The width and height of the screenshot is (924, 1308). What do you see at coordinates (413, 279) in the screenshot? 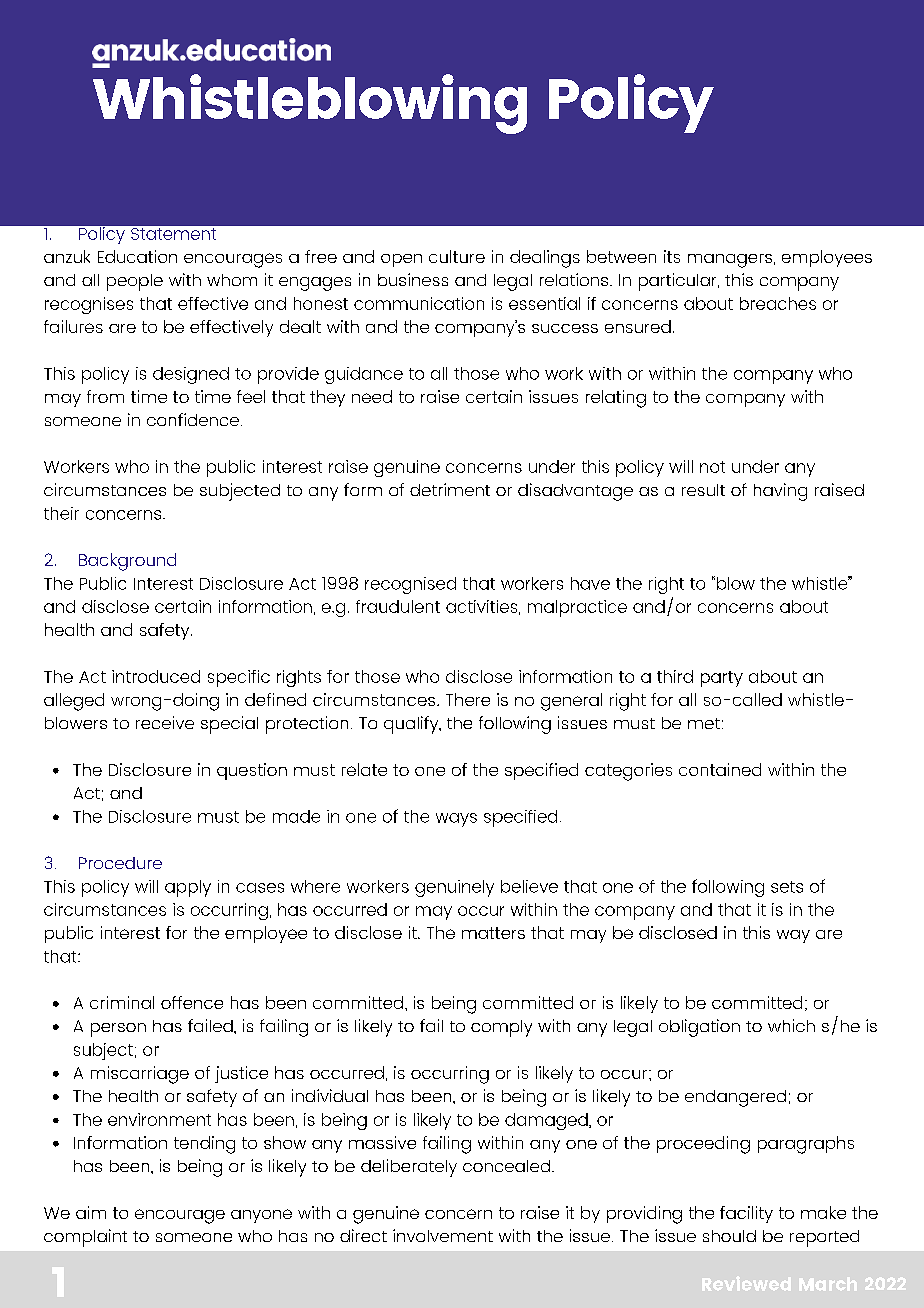
I see `business` at bounding box center [413, 279].
